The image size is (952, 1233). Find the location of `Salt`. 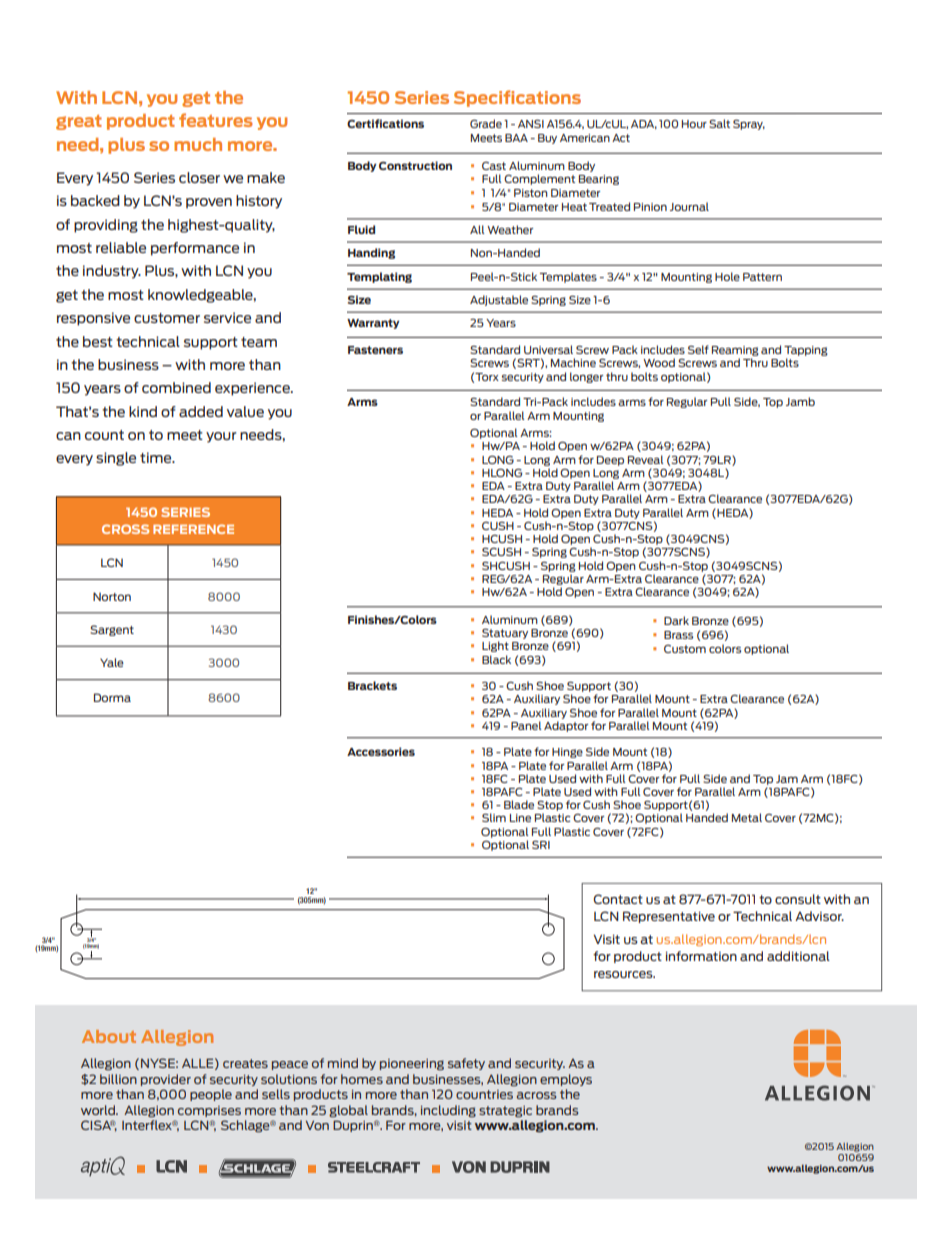

Salt is located at coordinates (719, 123).
